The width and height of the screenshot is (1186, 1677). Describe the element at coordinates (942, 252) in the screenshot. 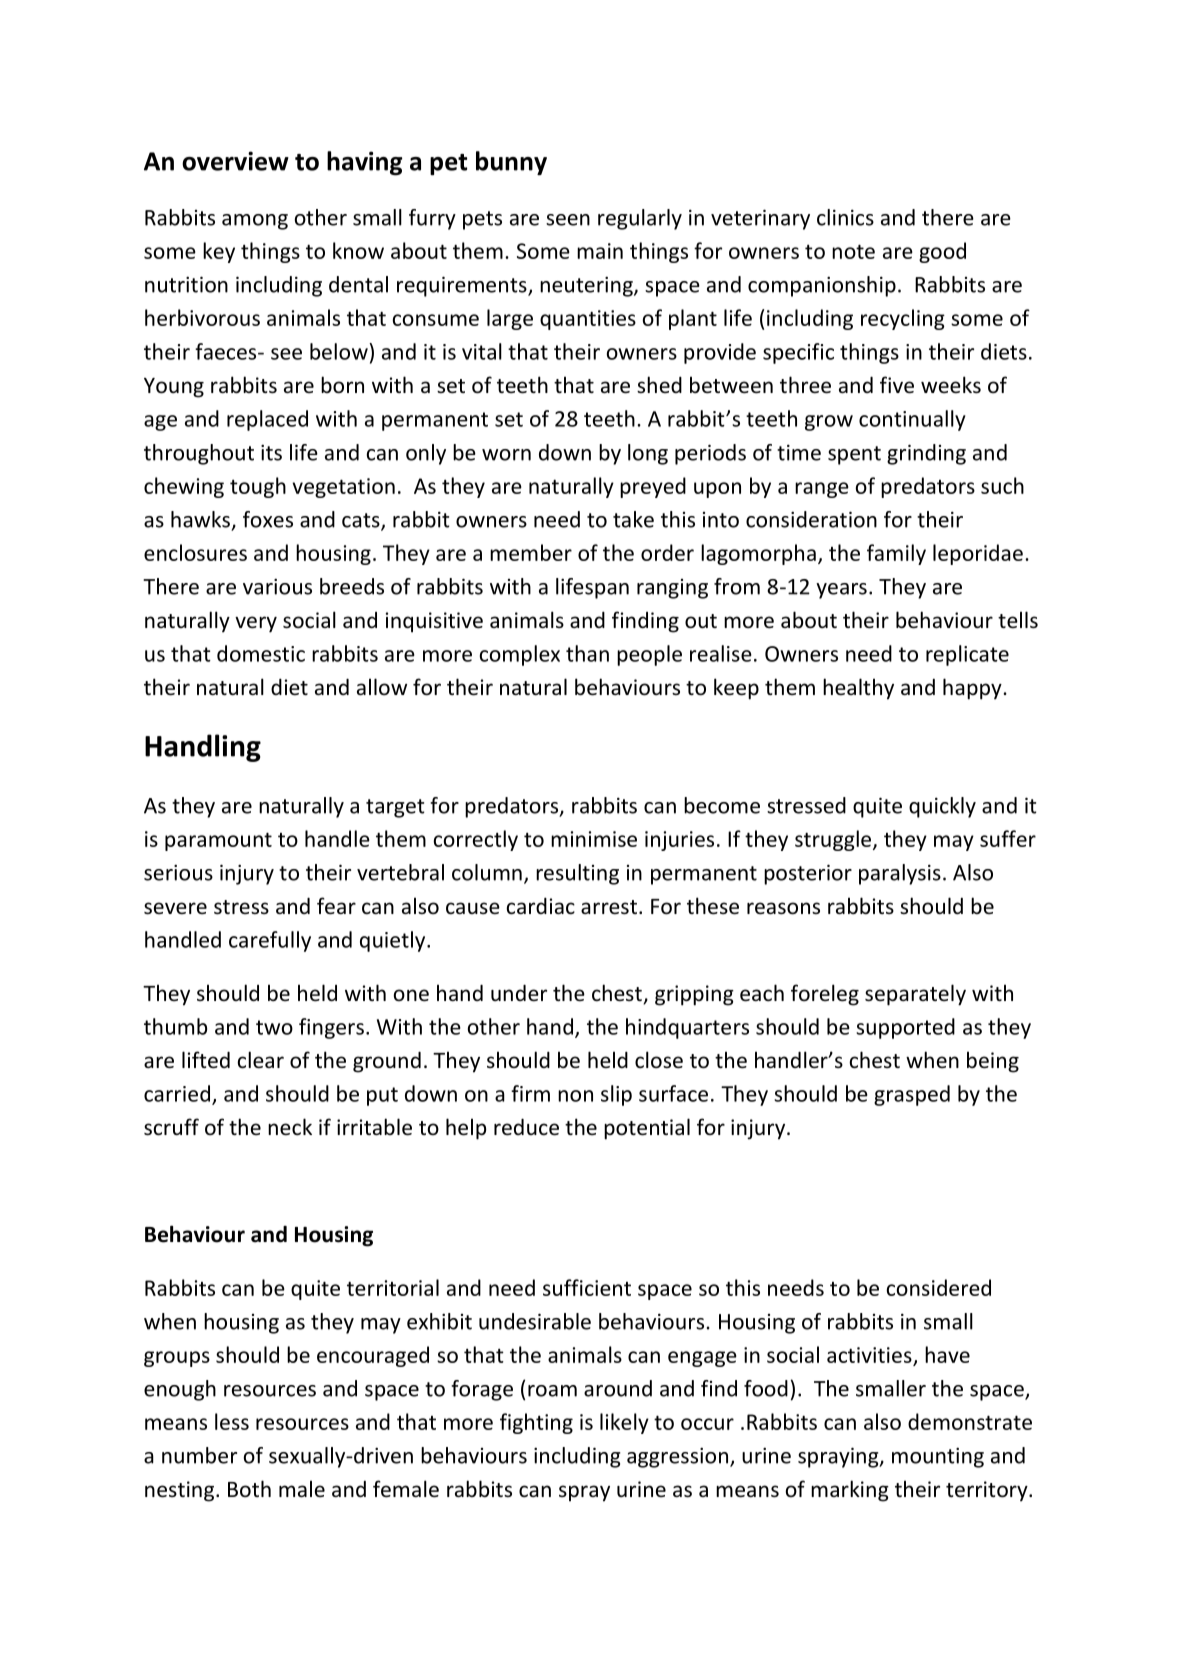

I see `good` at that location.
